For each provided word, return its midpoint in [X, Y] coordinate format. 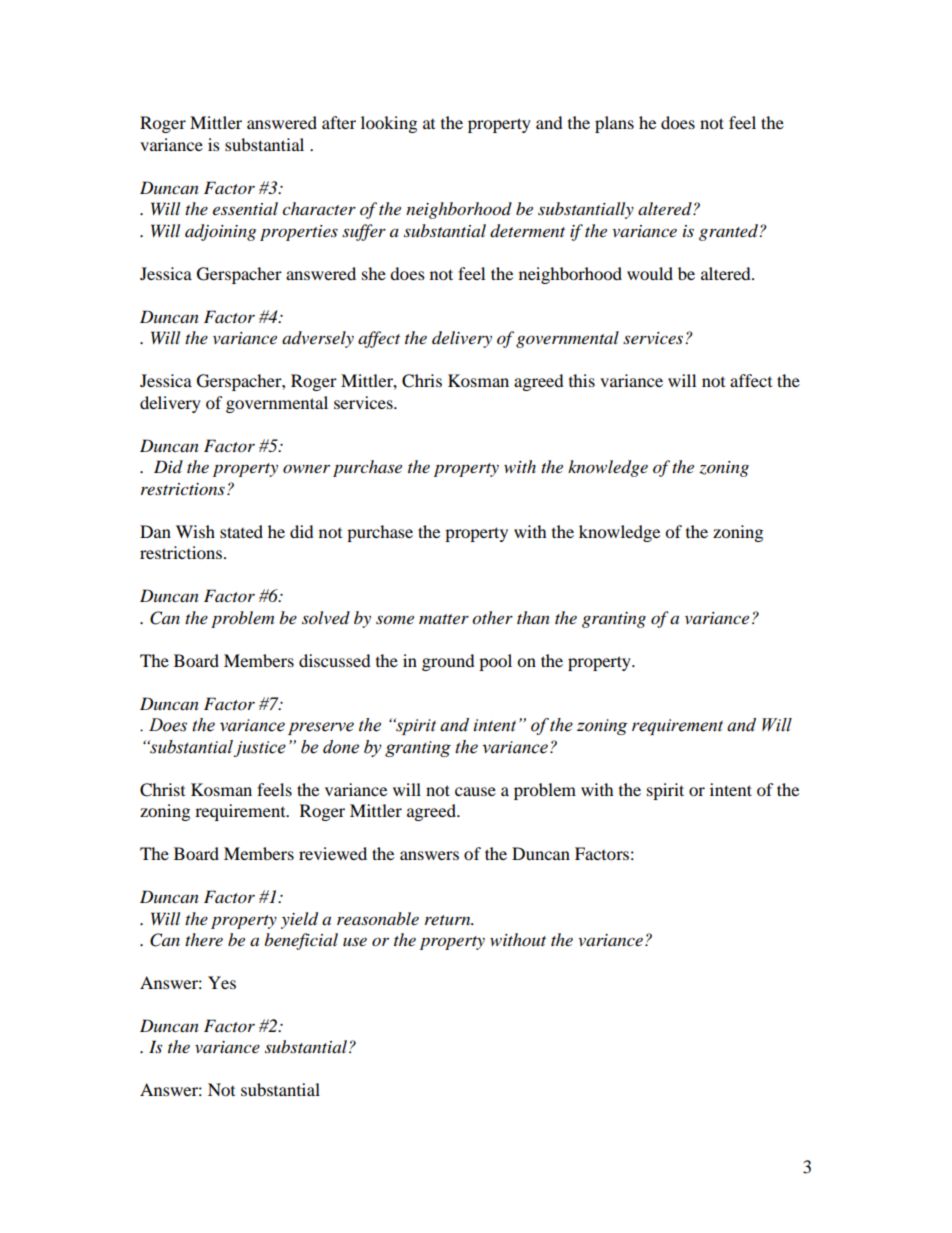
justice [260, 749]
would [650, 273]
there [204, 939]
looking [389, 124]
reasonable [378, 919]
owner [306, 469]
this [582, 380]
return [449, 920]
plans [614, 124]
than [533, 617]
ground [448, 662]
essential [245, 208]
